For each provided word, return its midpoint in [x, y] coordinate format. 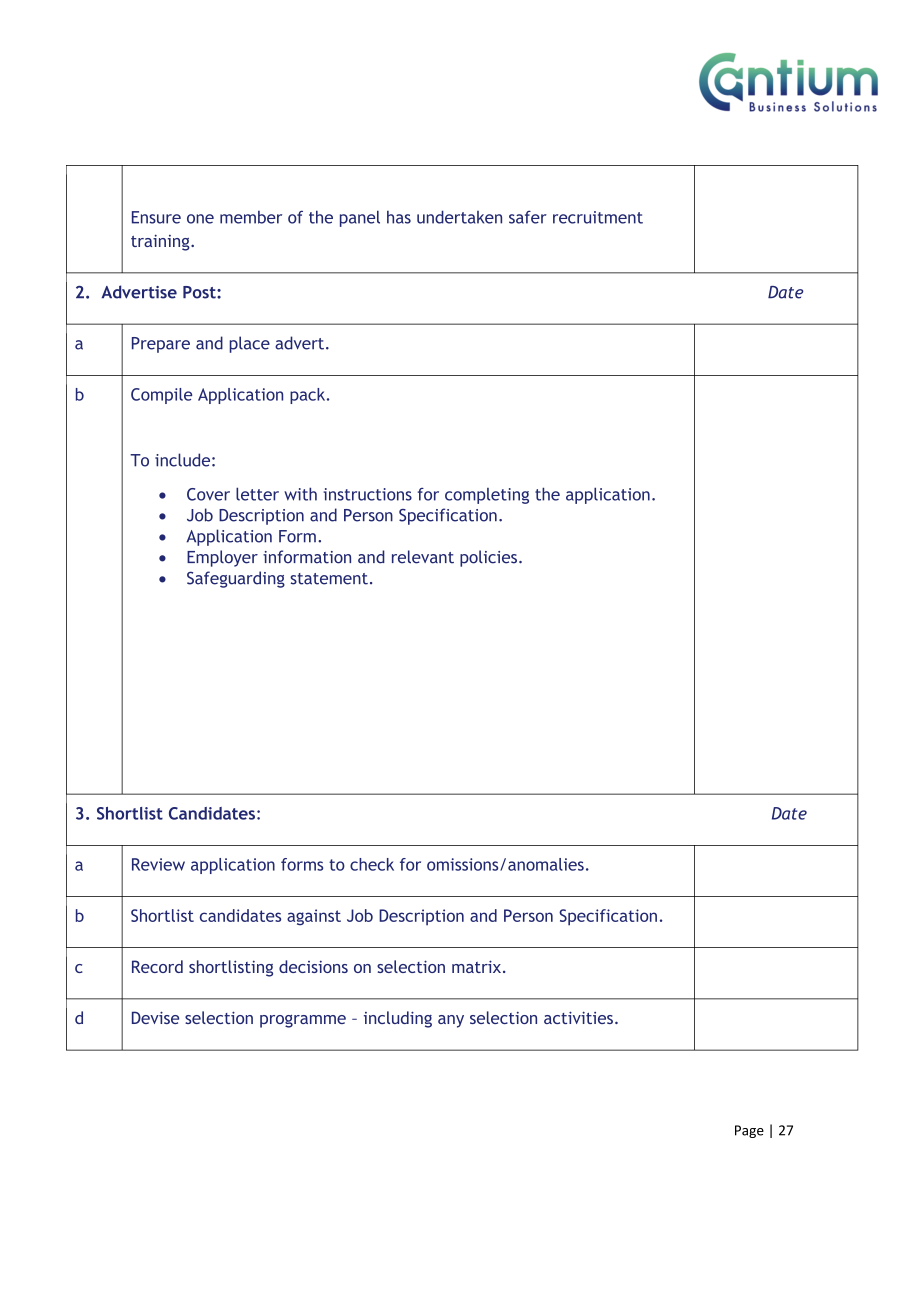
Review [158, 864]
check [372, 864]
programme [303, 1021]
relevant [423, 557]
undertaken [459, 217]
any [451, 1021]
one [200, 219]
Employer [222, 558]
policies [488, 558]
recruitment [598, 217]
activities [578, 1017]
